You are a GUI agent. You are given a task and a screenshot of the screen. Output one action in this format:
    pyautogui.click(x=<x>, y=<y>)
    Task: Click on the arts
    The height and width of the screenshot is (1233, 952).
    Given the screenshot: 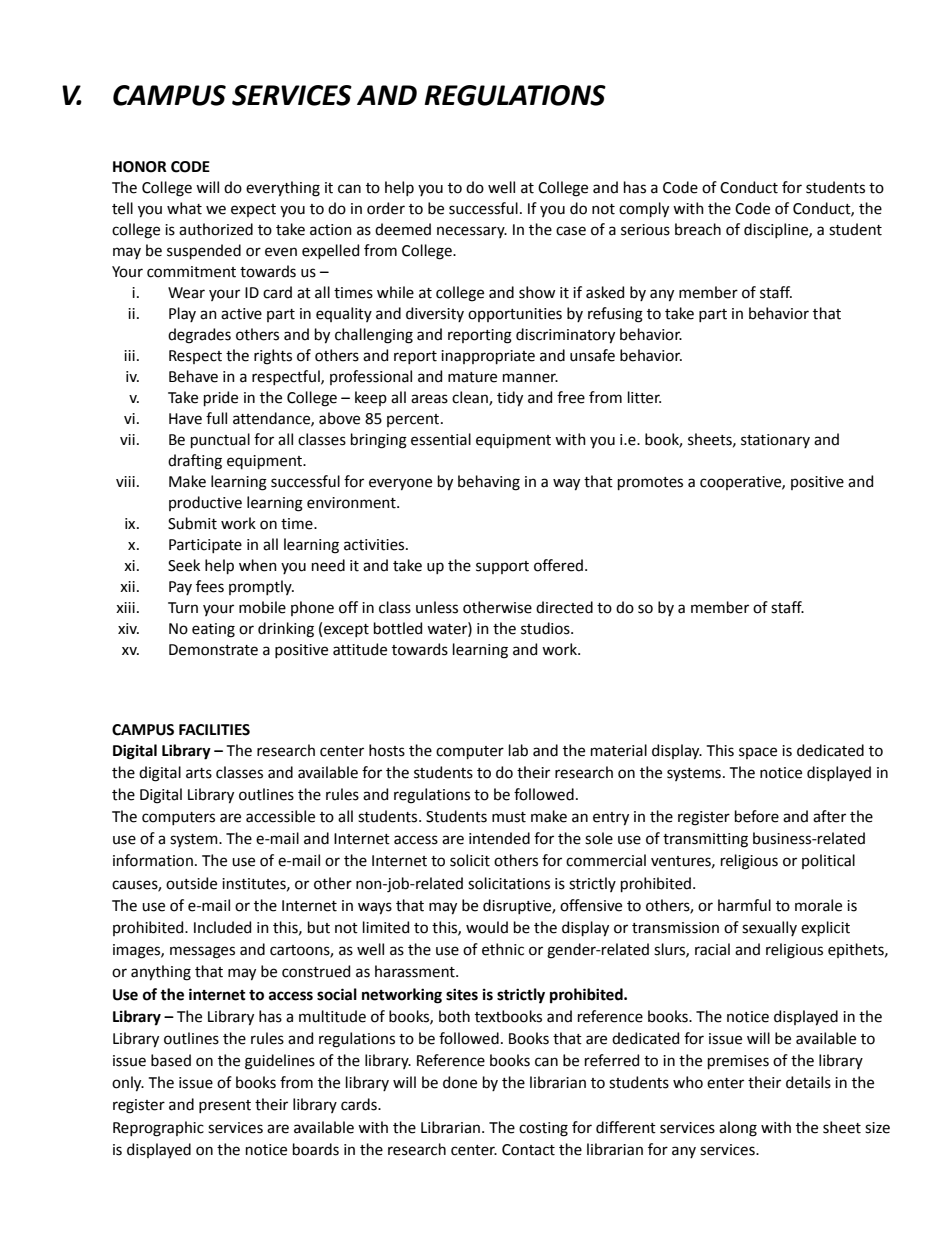 What is the action you would take?
    pyautogui.click(x=199, y=773)
